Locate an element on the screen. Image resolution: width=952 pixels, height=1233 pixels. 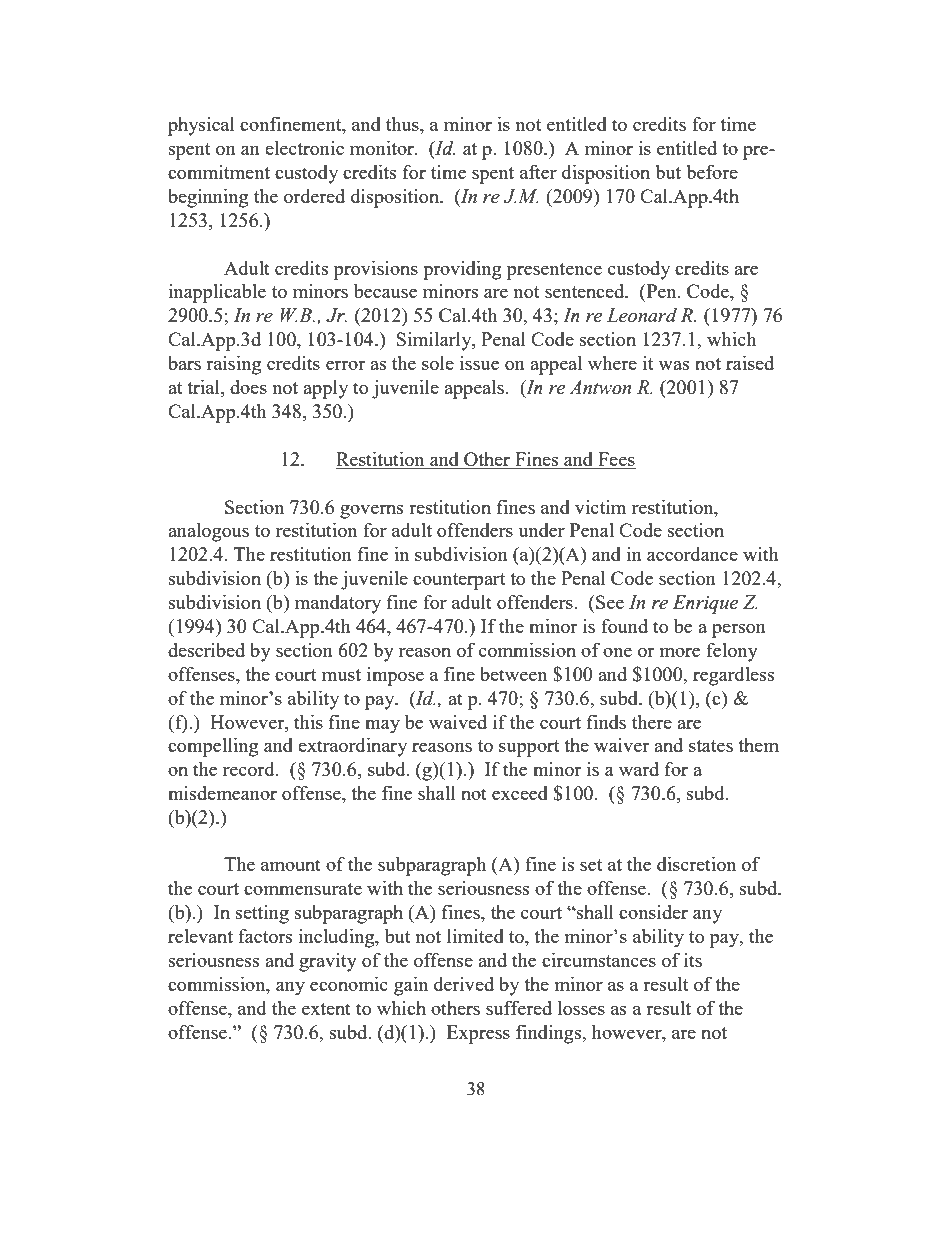
issue is located at coordinates (479, 363).
